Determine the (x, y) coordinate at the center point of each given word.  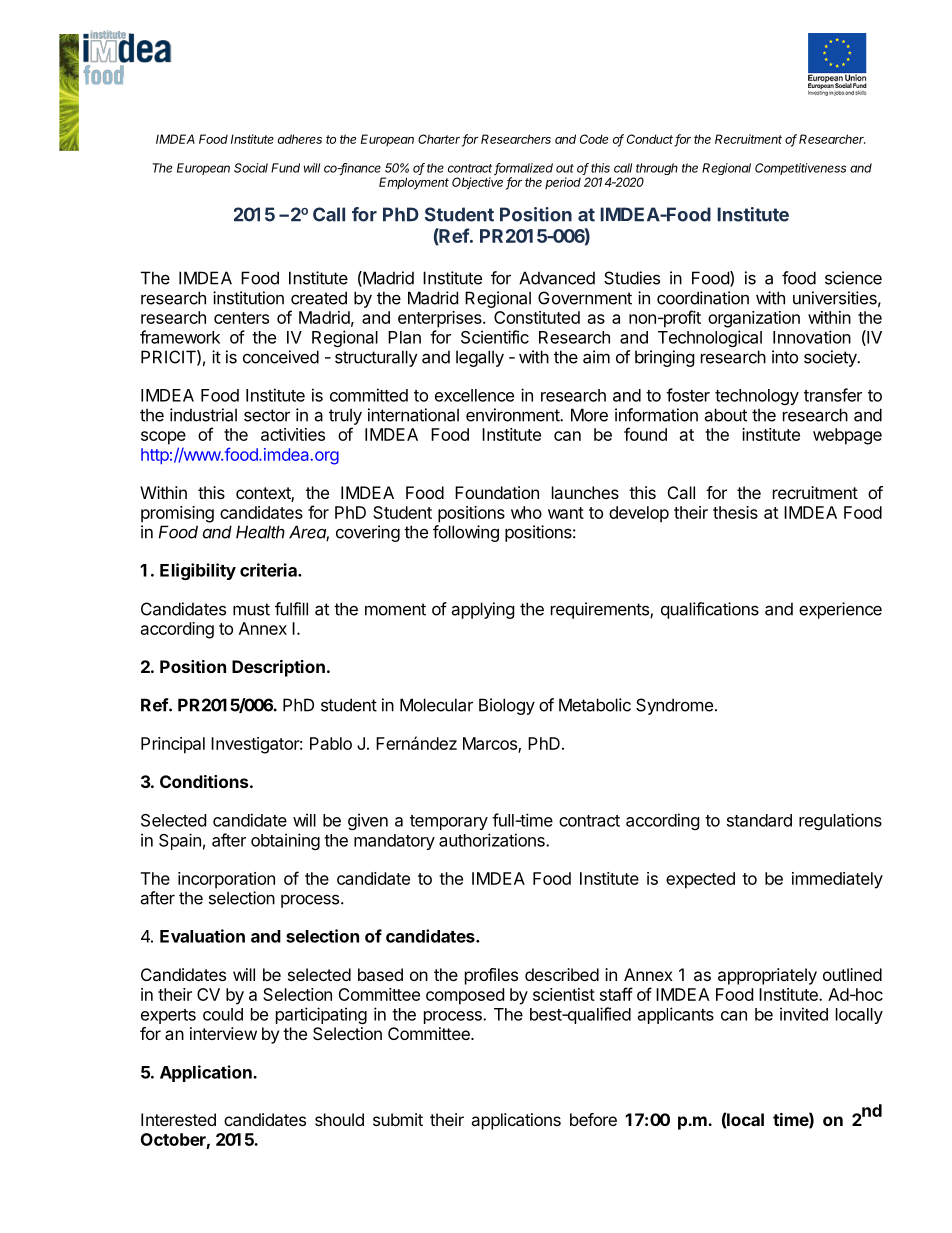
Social (251, 168)
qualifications (710, 610)
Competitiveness (800, 169)
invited (804, 1014)
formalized (523, 169)
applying (483, 610)
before (593, 1119)
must (251, 609)
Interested (178, 1119)
